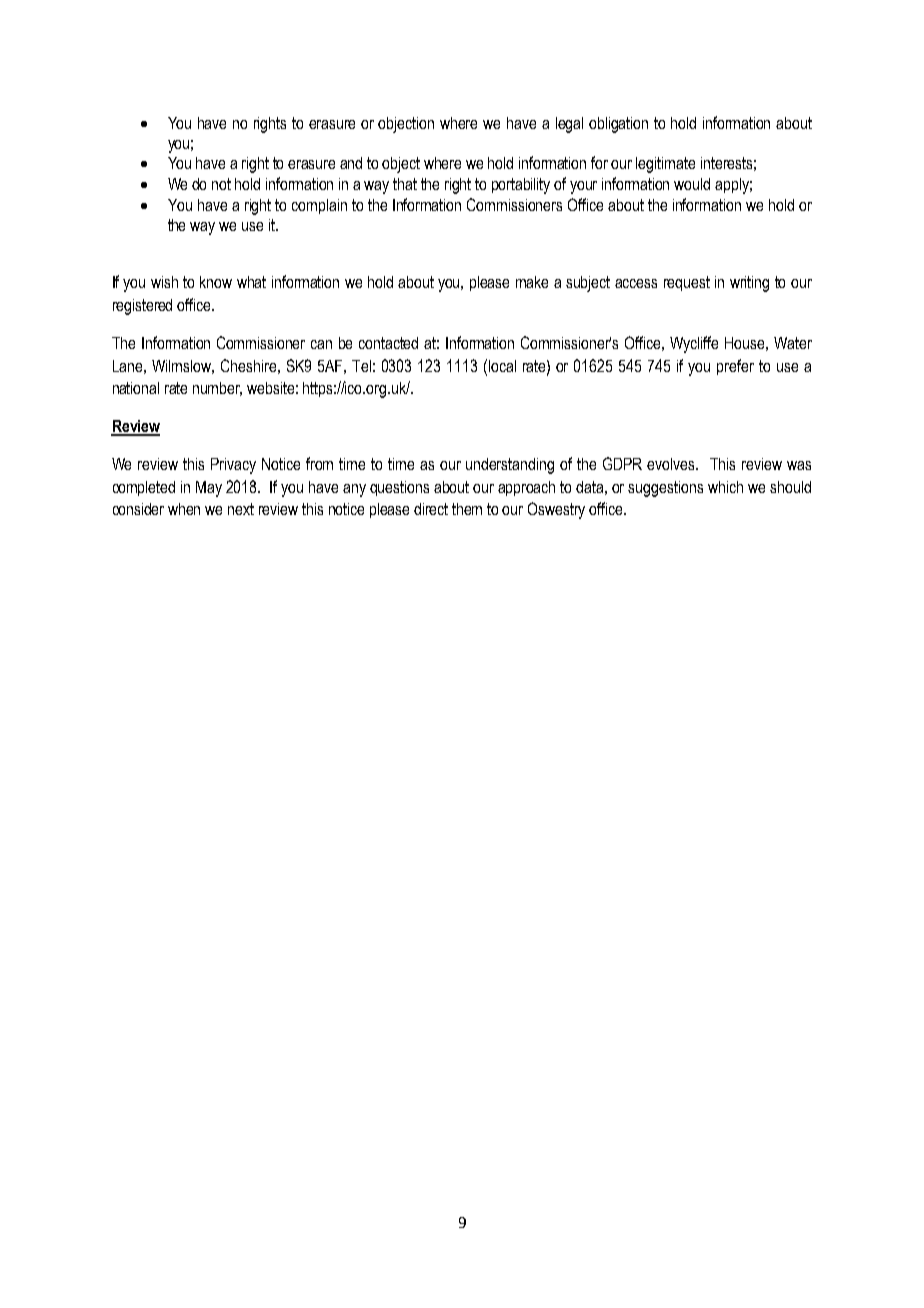  Describe the element at coordinates (209, 489) in the screenshot. I see `May` at that location.
